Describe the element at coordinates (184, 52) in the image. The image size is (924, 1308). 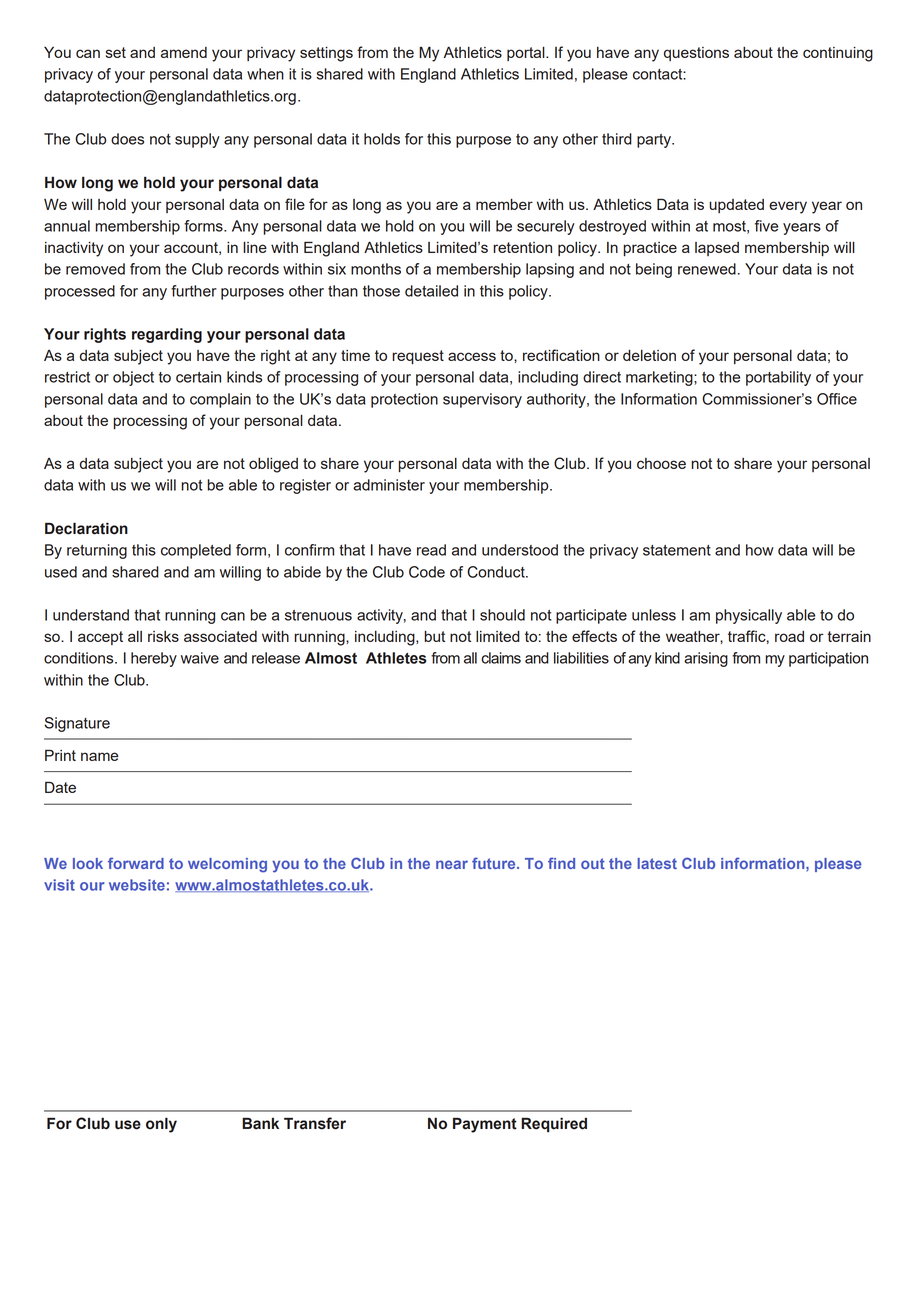
I see `amend` at that location.
